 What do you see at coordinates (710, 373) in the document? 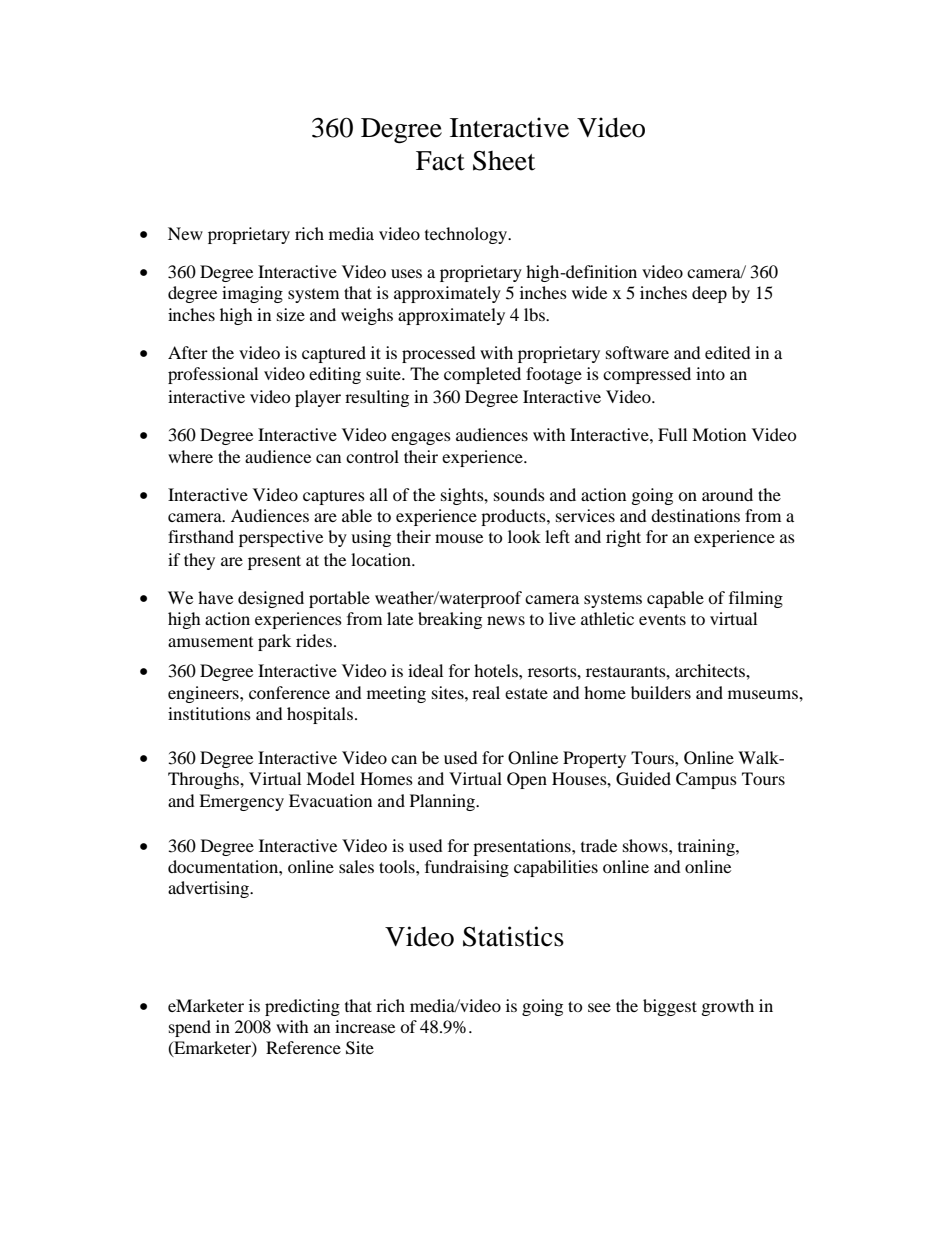
I see `into` at bounding box center [710, 373].
